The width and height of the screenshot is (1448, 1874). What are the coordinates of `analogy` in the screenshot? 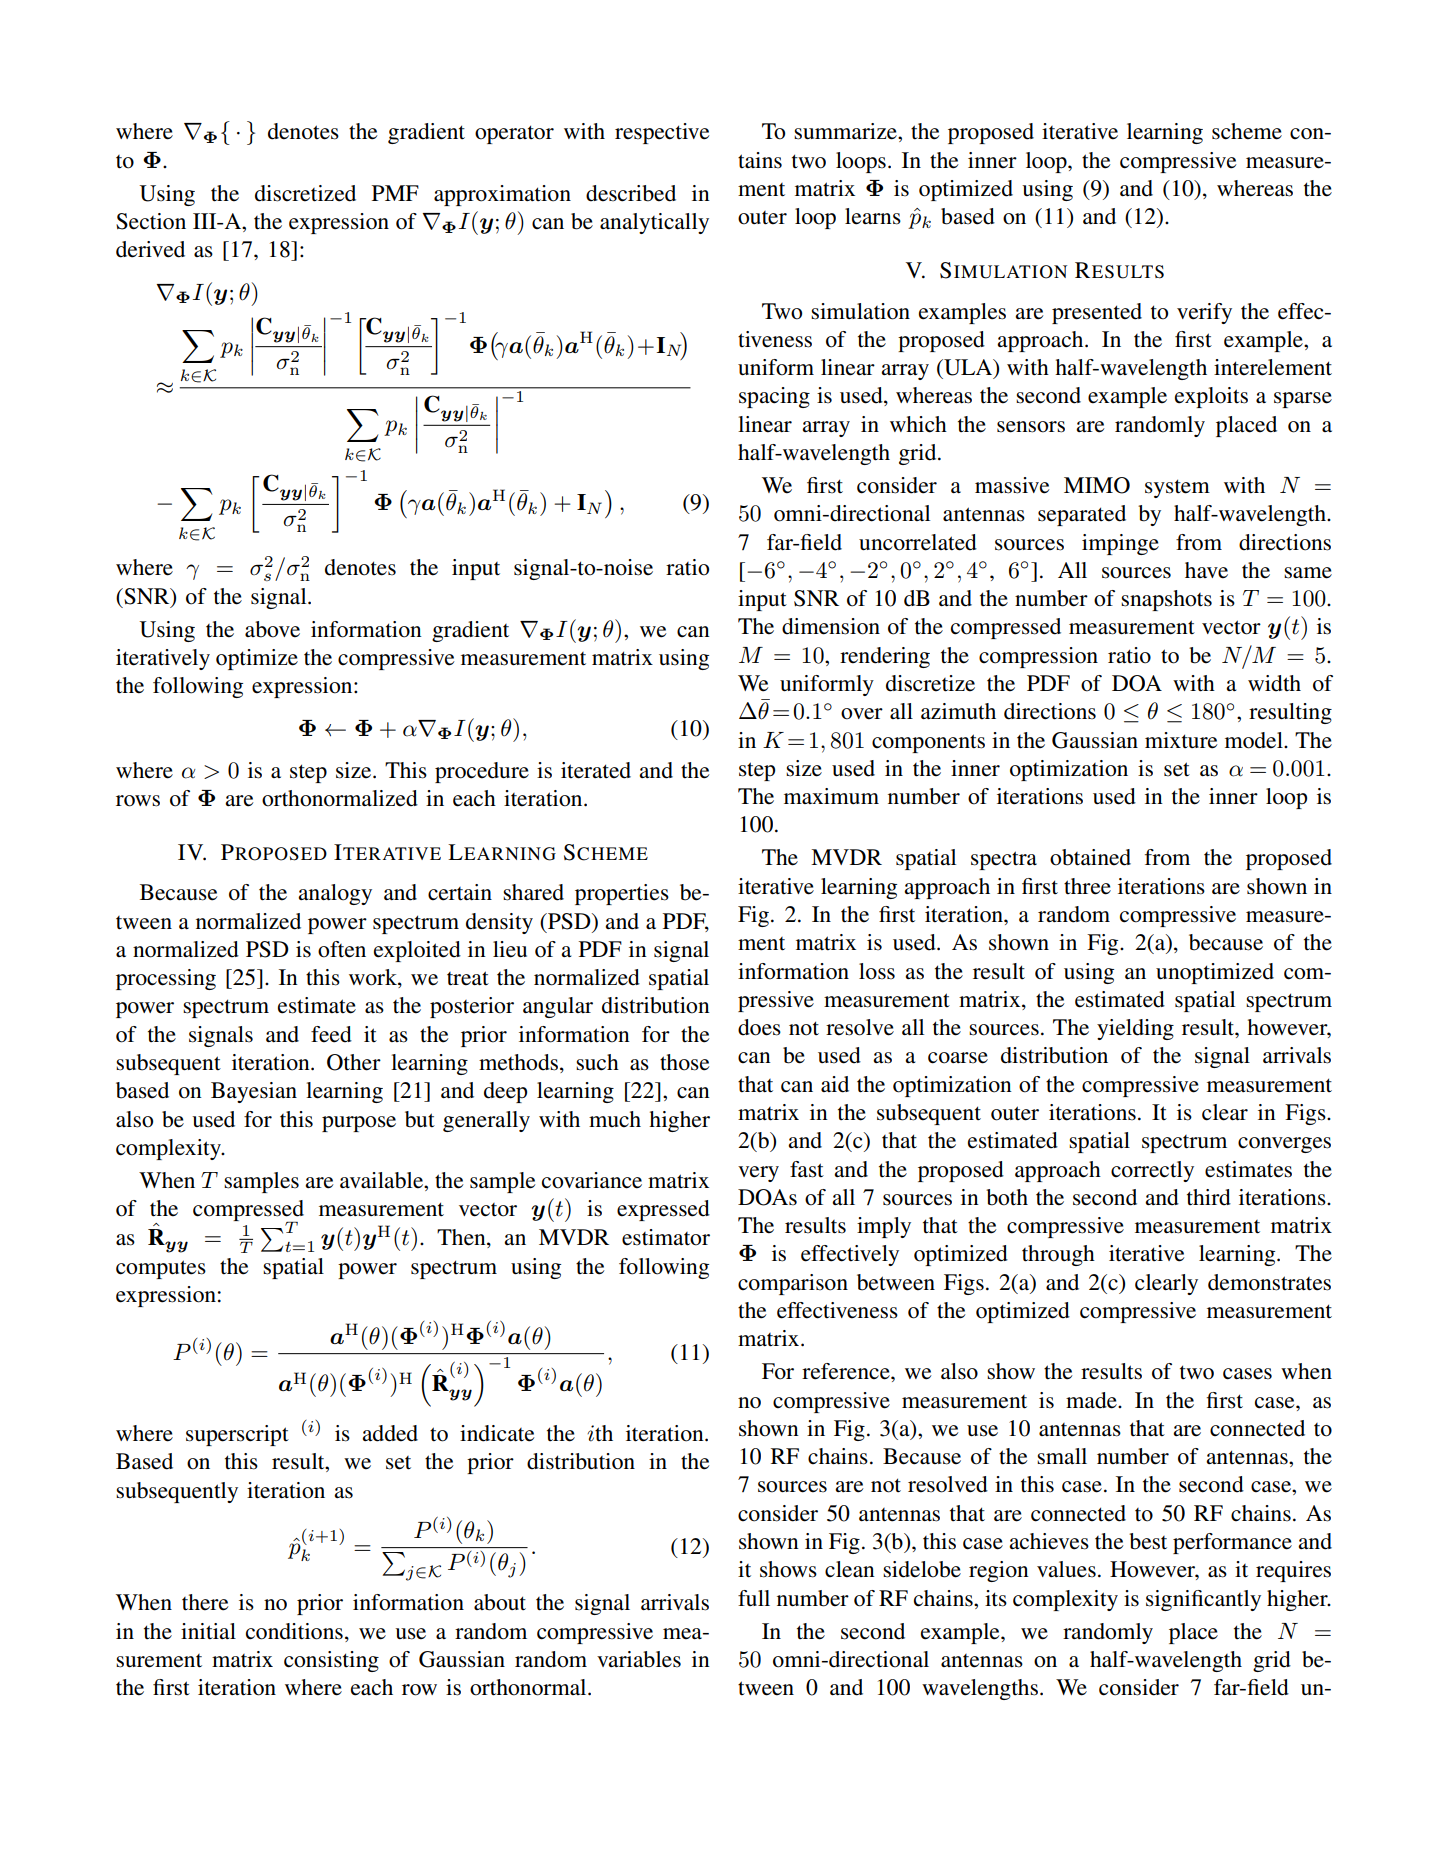 It's located at (335, 894).
